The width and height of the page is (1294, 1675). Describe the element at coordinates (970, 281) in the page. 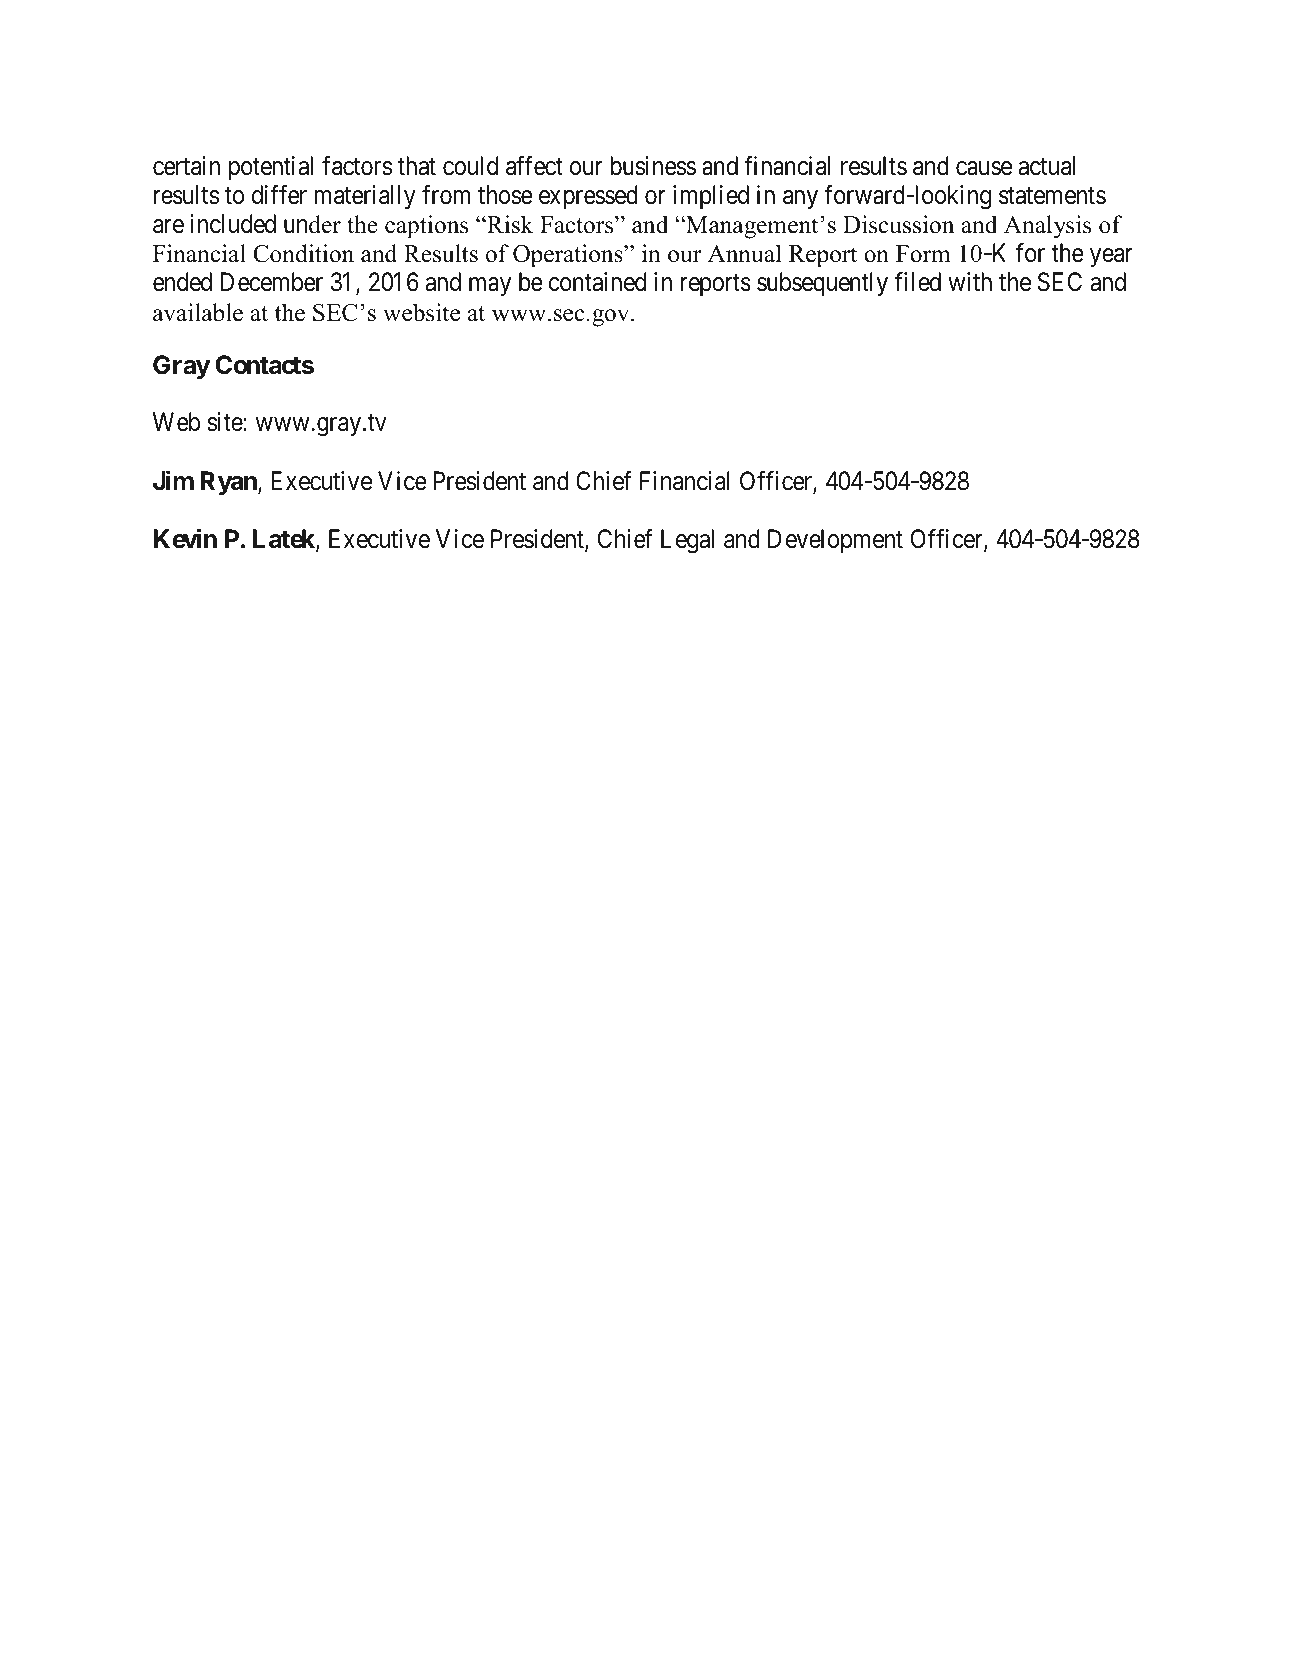

I see `with` at that location.
